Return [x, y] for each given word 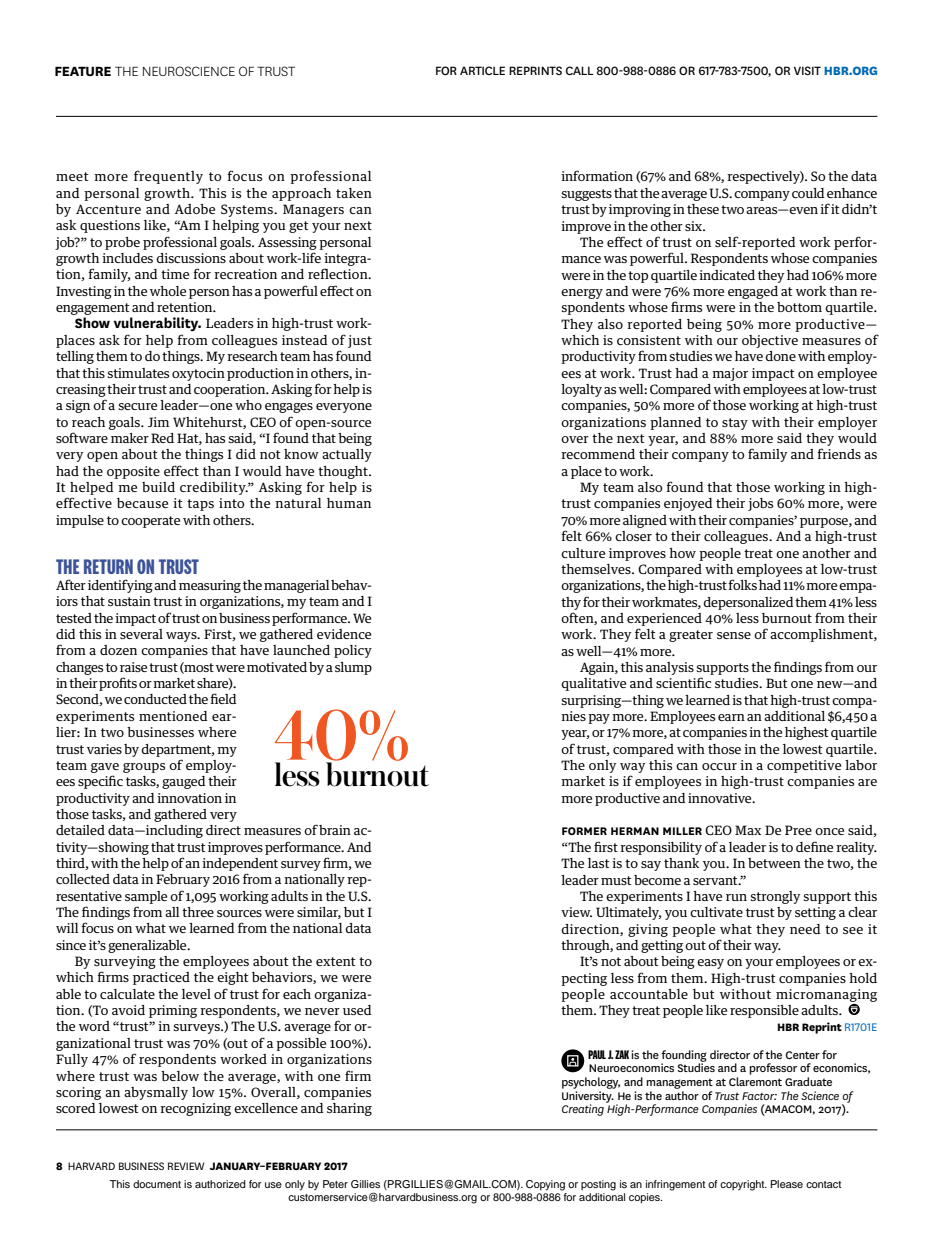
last [599, 863]
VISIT [807, 70]
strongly [775, 897]
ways [182, 637]
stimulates [138, 373]
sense [734, 635]
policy [353, 651]
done [780, 356]
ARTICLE [482, 70]
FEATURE [83, 71]
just [360, 341]
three [198, 912]
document [157, 1184]
